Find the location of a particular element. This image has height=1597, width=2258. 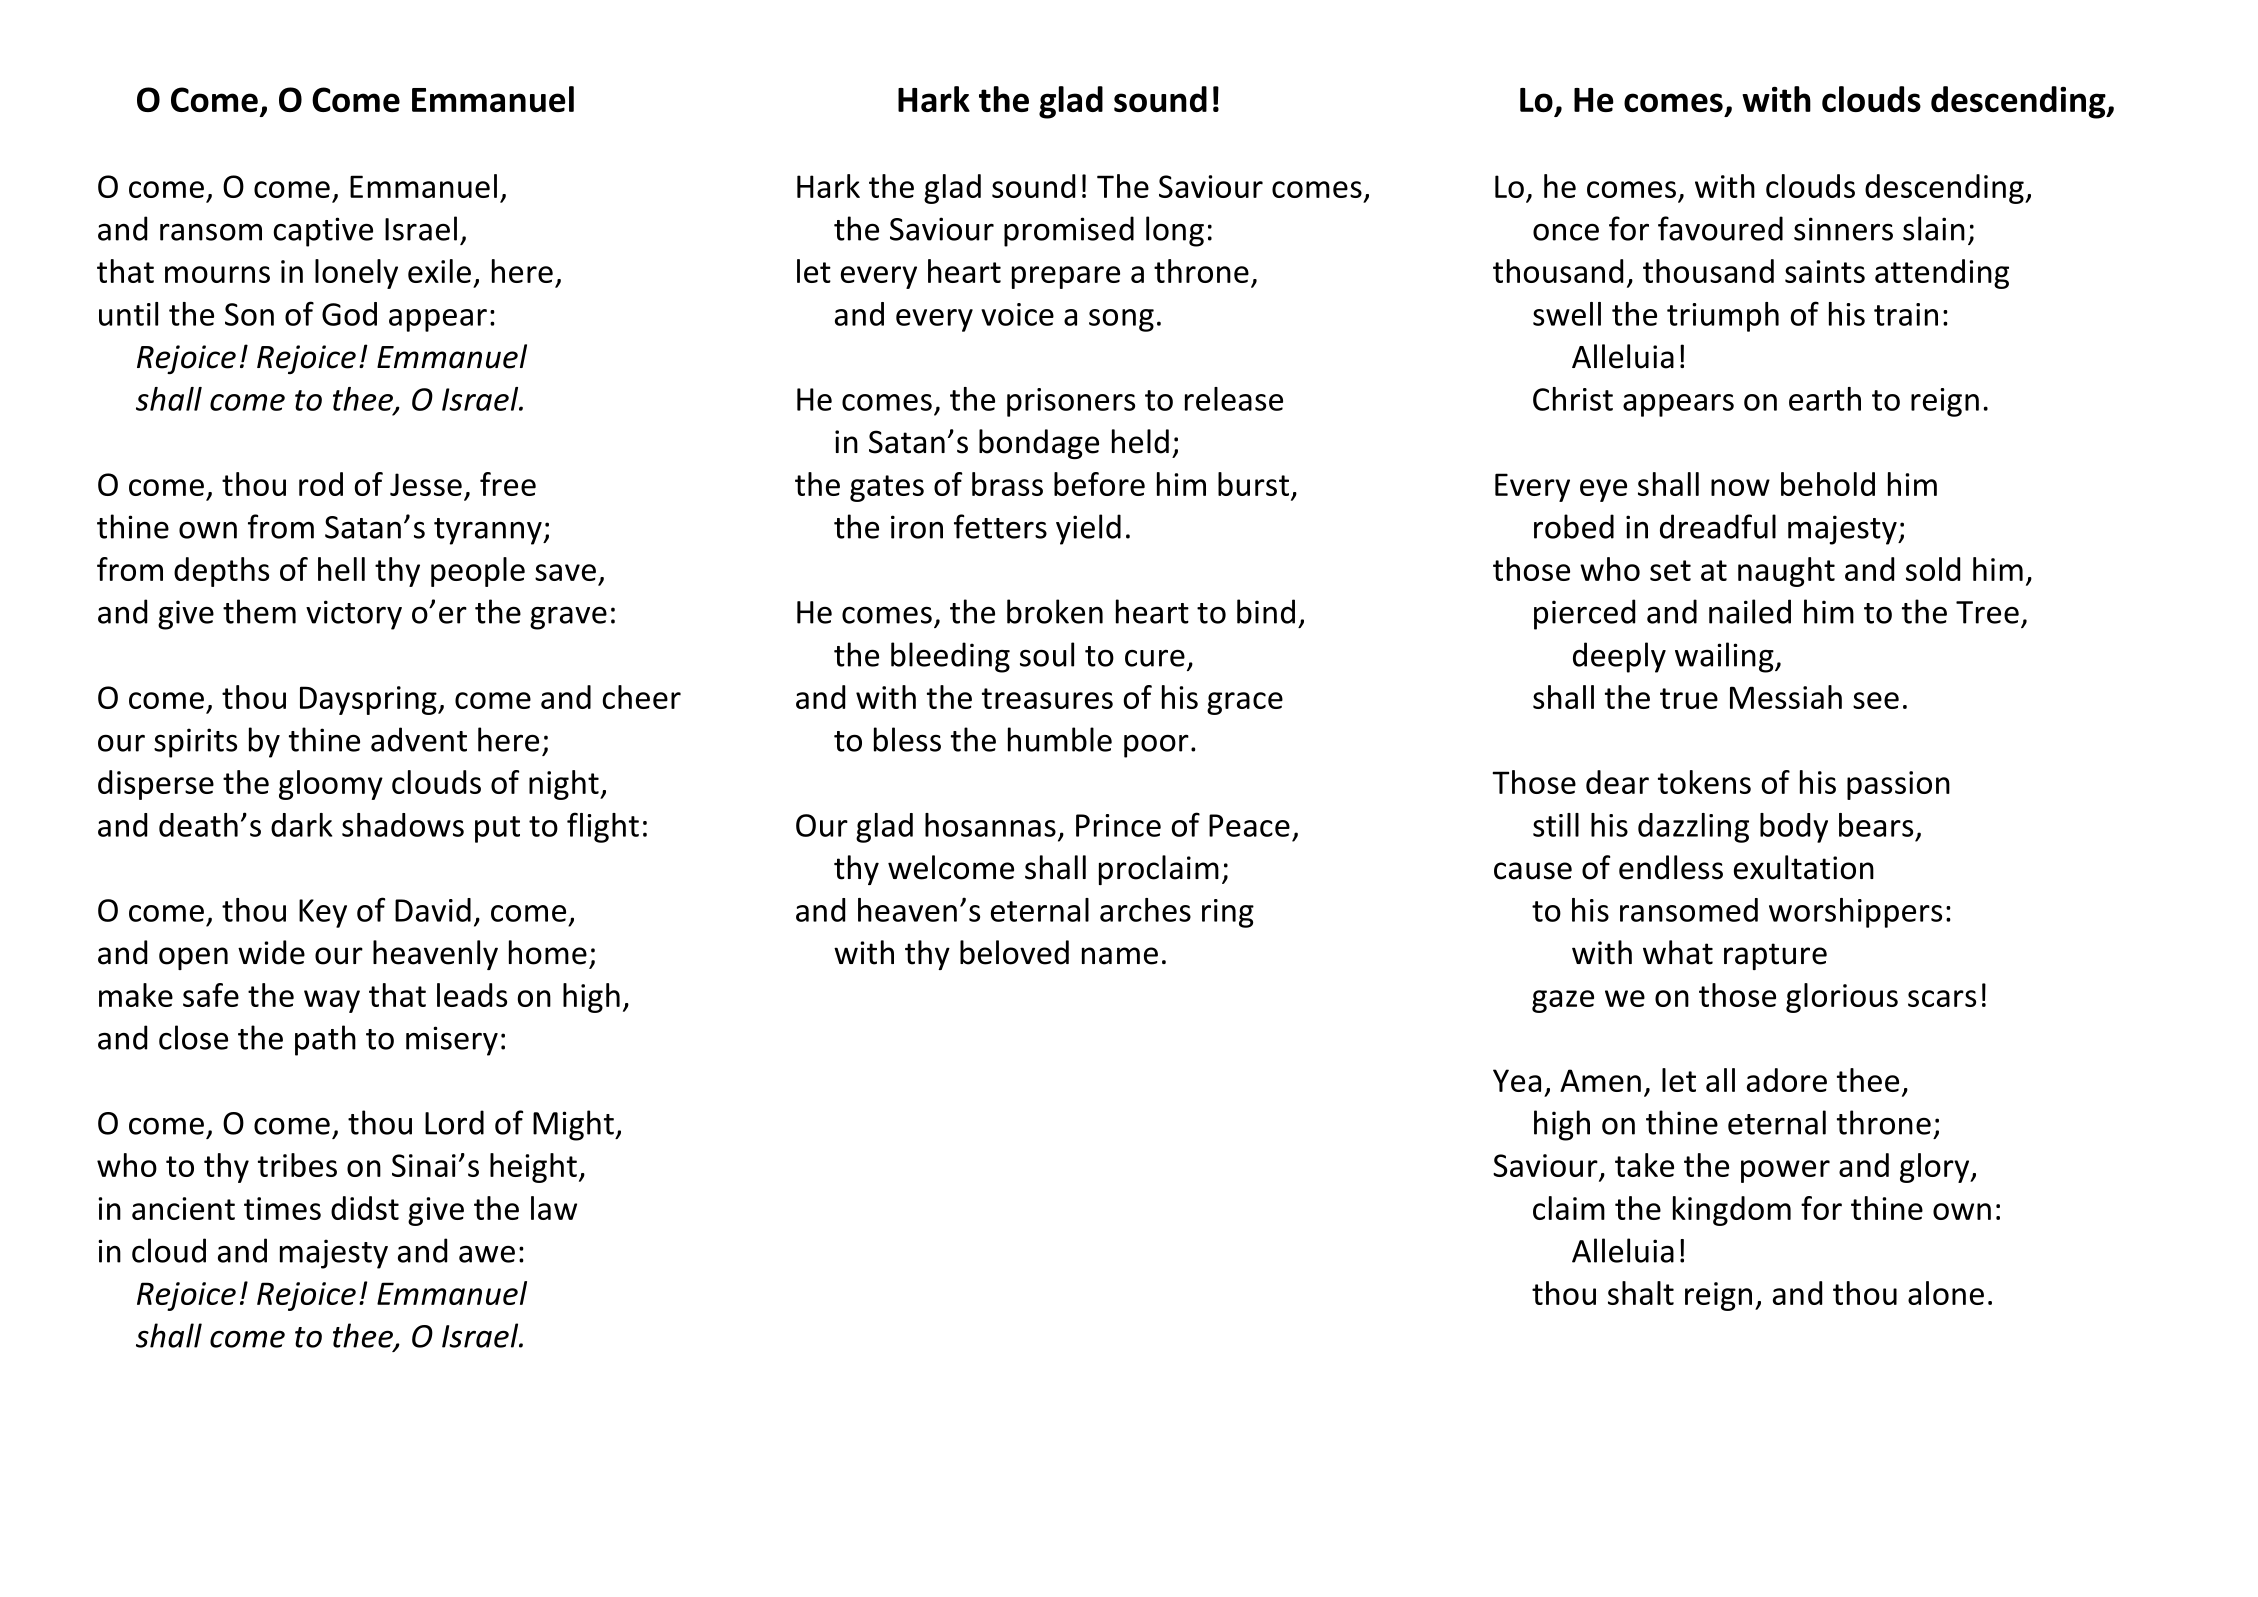

lonely is located at coordinates (356, 274).
